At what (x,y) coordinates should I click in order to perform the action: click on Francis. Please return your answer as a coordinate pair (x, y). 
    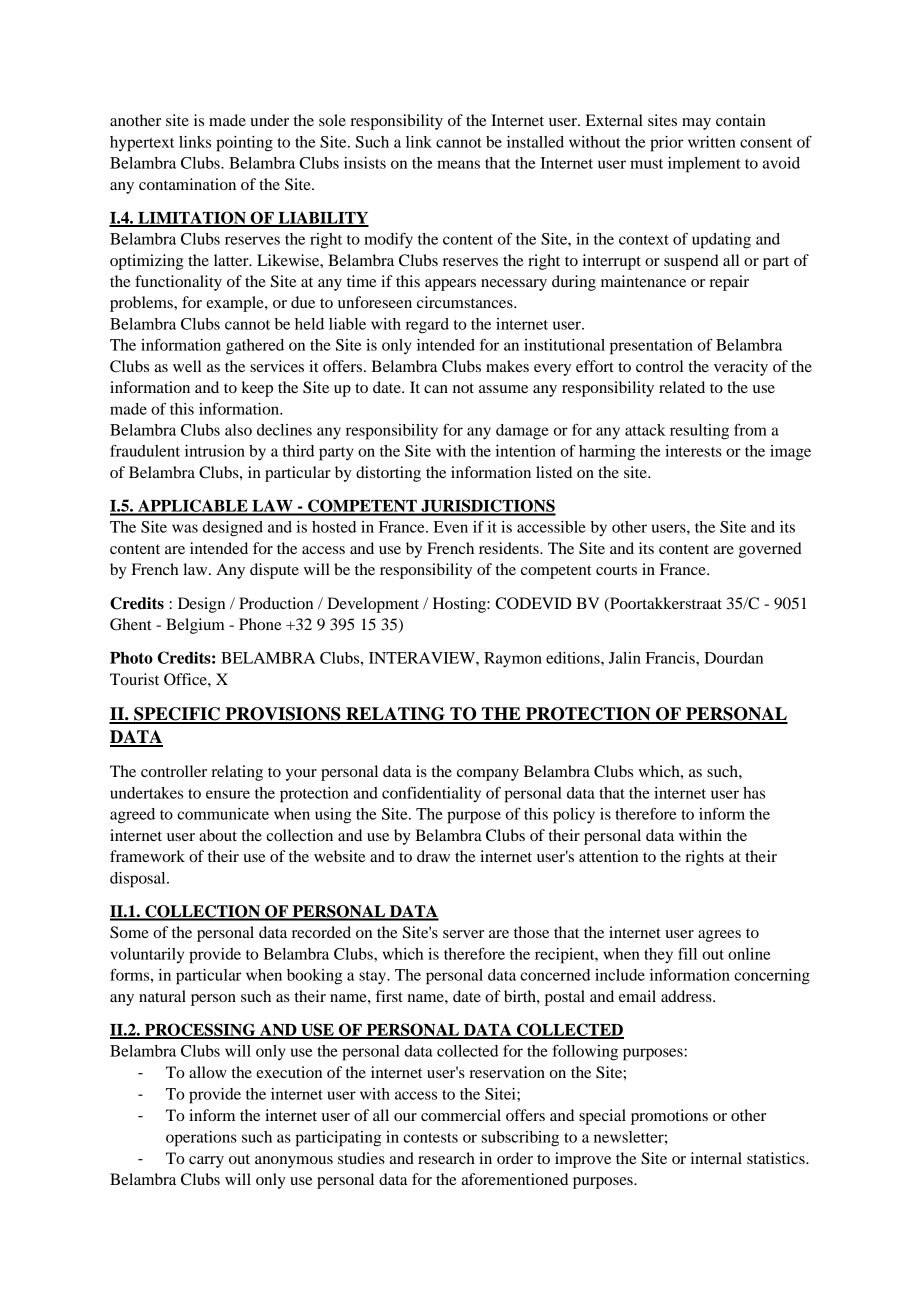
    Looking at the image, I should click on (671, 658).
